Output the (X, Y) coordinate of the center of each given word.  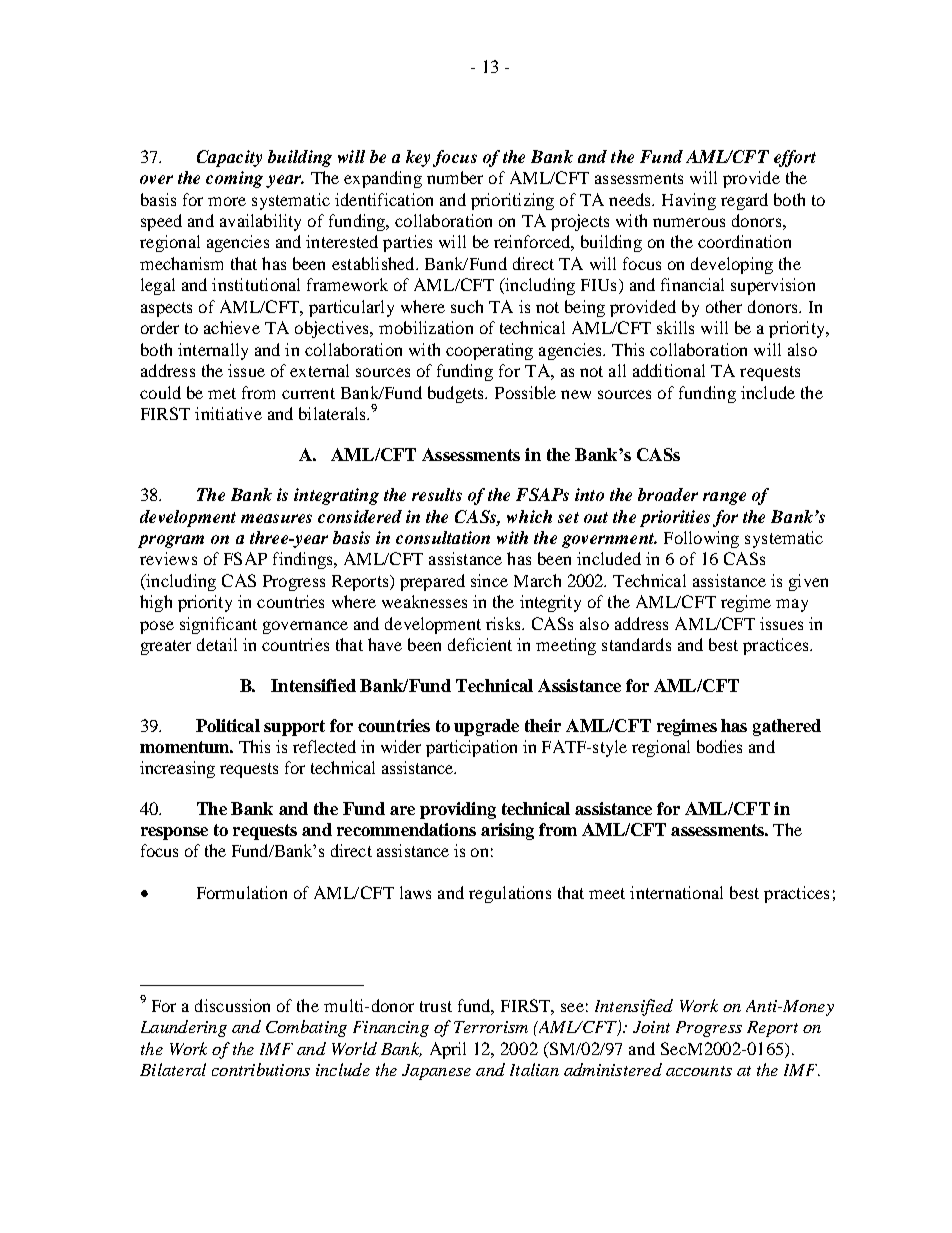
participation (471, 748)
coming (234, 179)
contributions (261, 1069)
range (724, 498)
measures (276, 518)
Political (228, 725)
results (437, 494)
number (455, 177)
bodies (719, 746)
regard (744, 201)
